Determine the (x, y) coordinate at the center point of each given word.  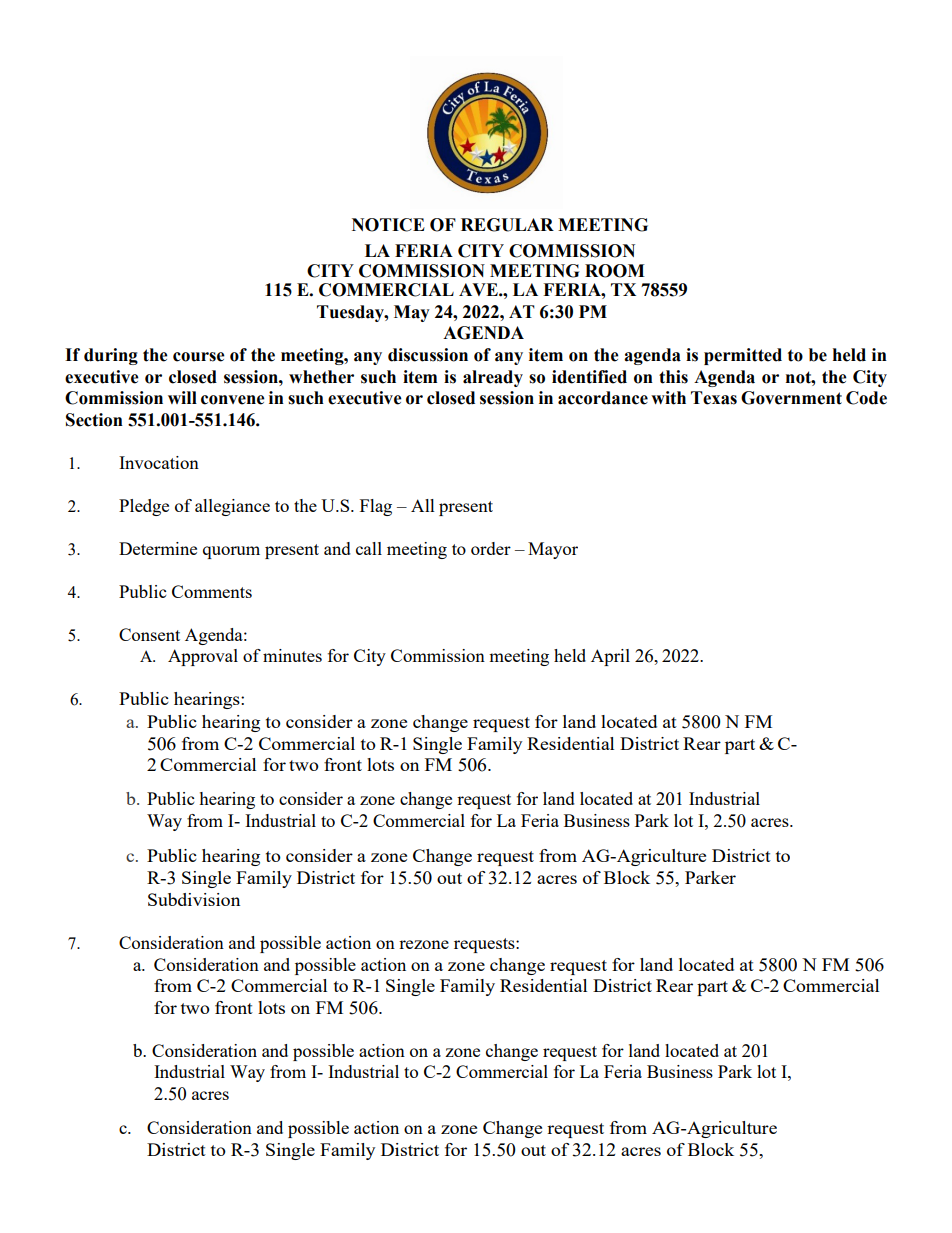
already (493, 378)
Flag (376, 507)
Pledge (144, 507)
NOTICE (388, 225)
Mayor (553, 550)
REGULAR (507, 225)
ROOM (615, 271)
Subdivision (194, 899)
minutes (292, 655)
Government (791, 398)
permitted (743, 356)
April (610, 657)
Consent (149, 634)
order (491, 548)
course (199, 357)
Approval (203, 657)
